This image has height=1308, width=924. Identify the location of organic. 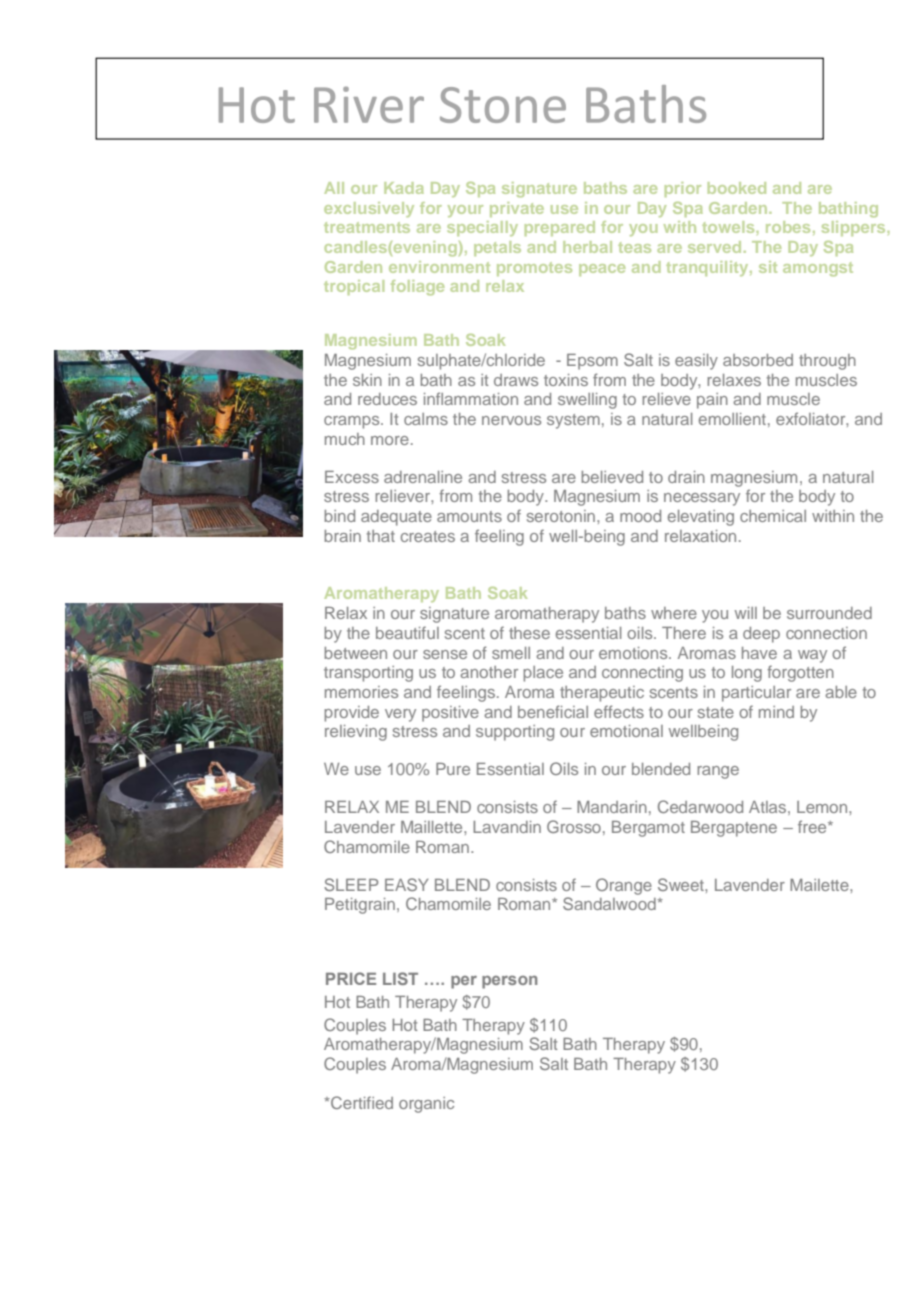
(426, 1105).
